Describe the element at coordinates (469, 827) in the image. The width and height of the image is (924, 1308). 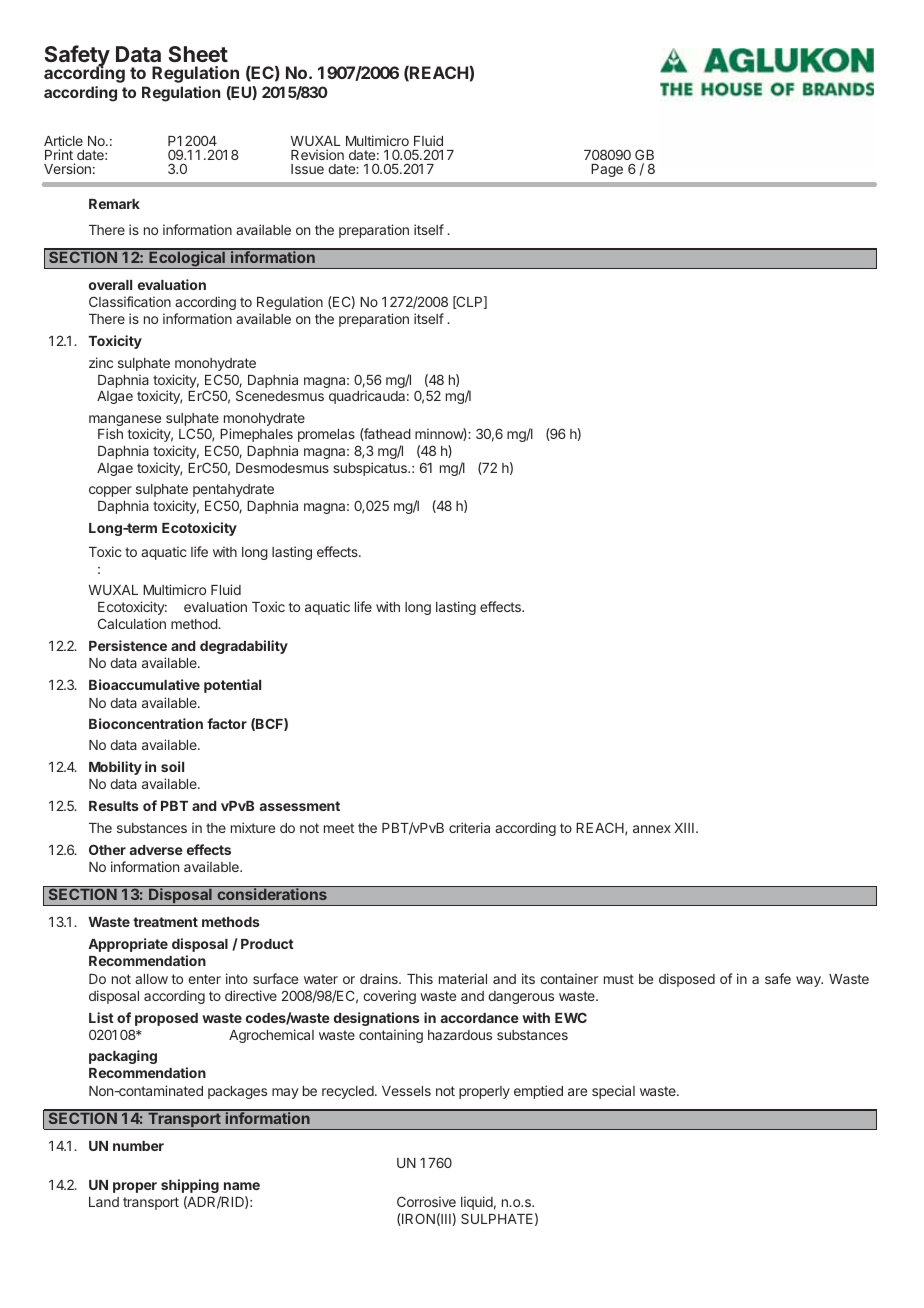
I see `criteria` at that location.
